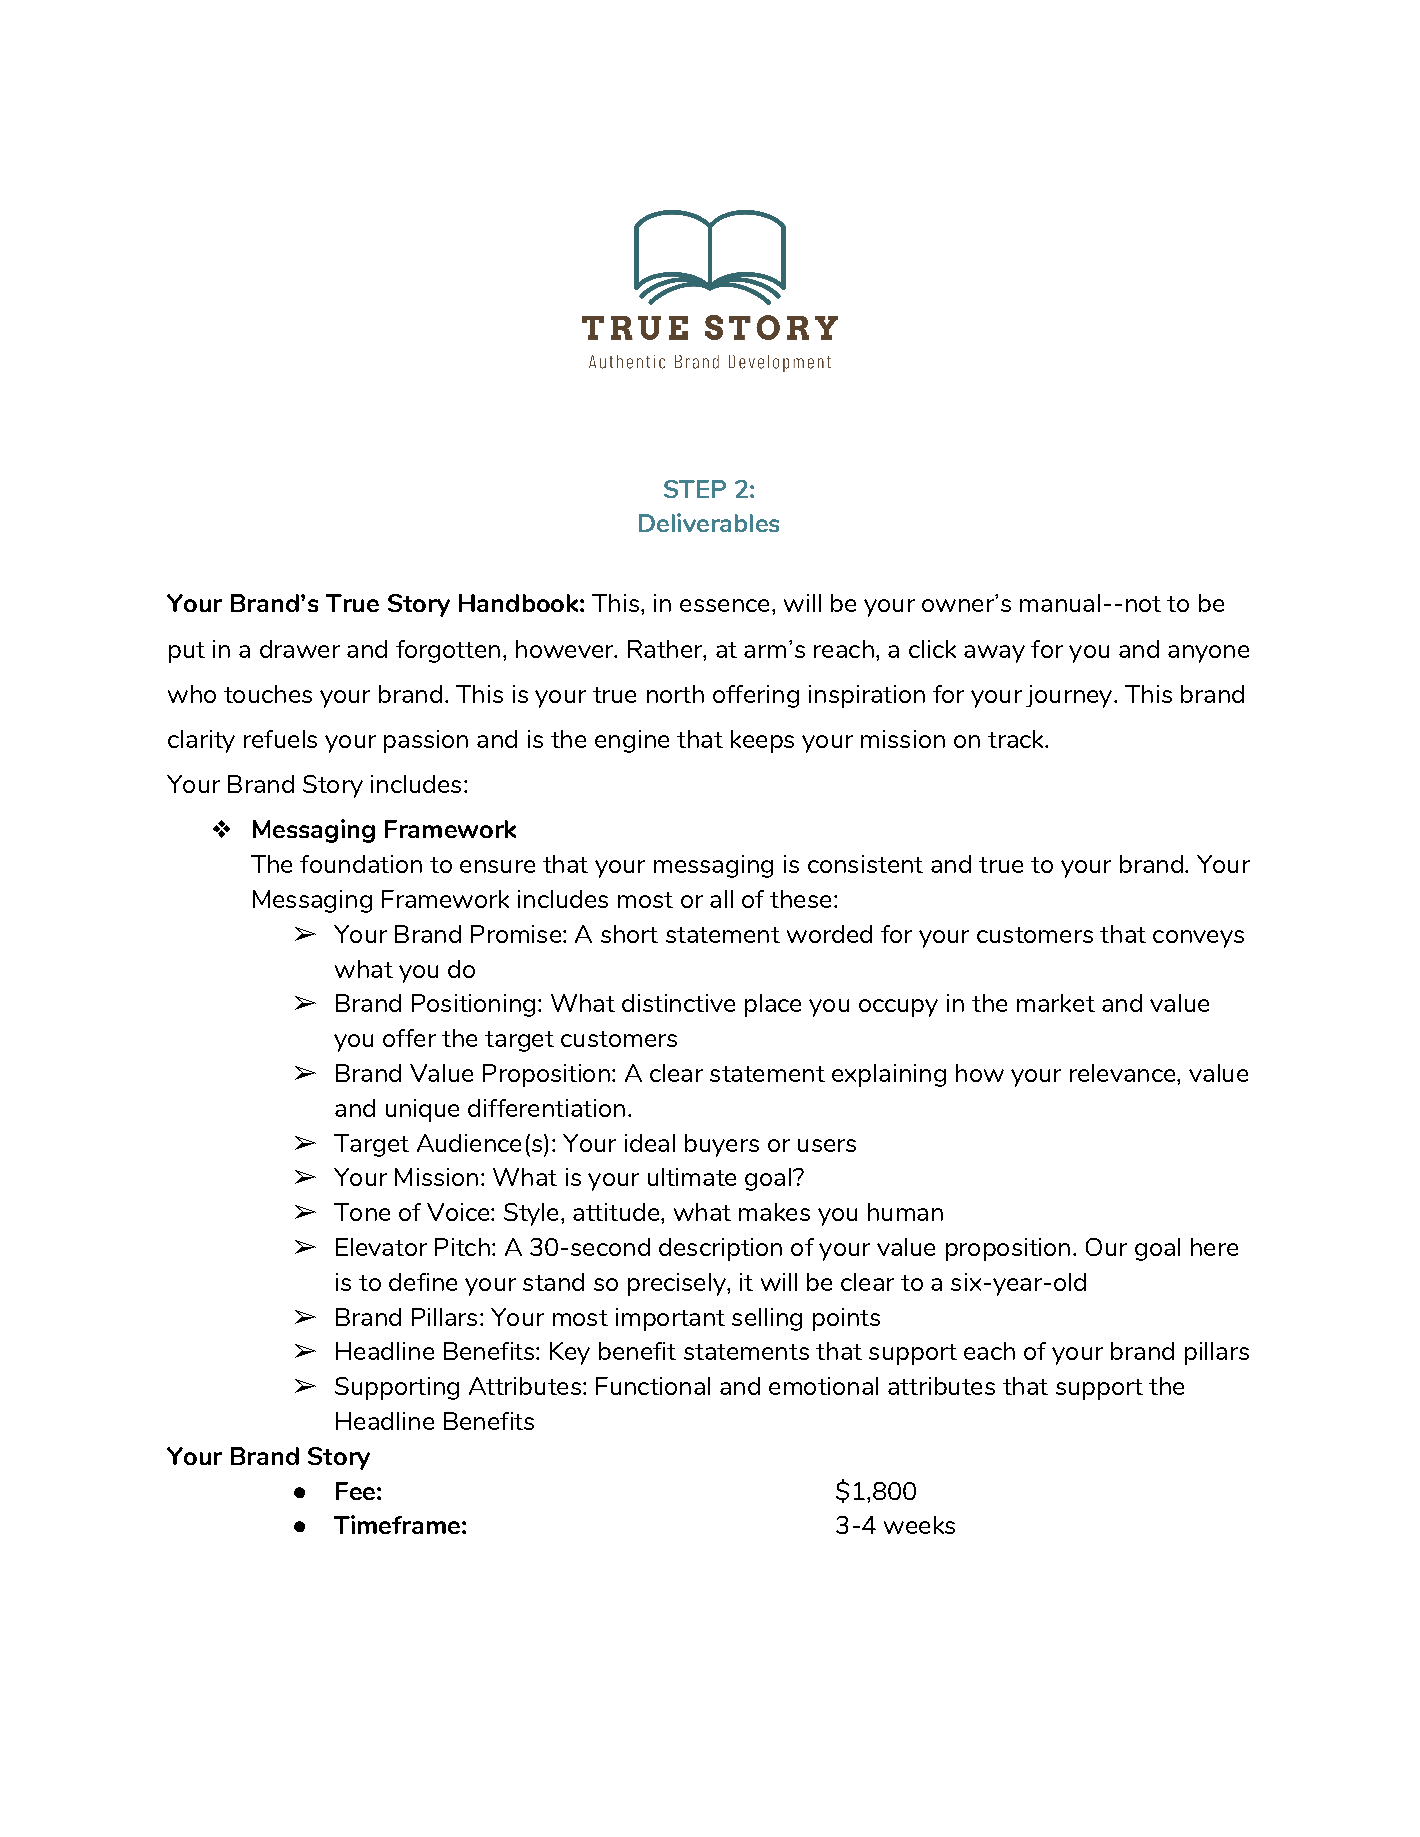  Describe the element at coordinates (1070, 696) in the document. I see `journey` at that location.
